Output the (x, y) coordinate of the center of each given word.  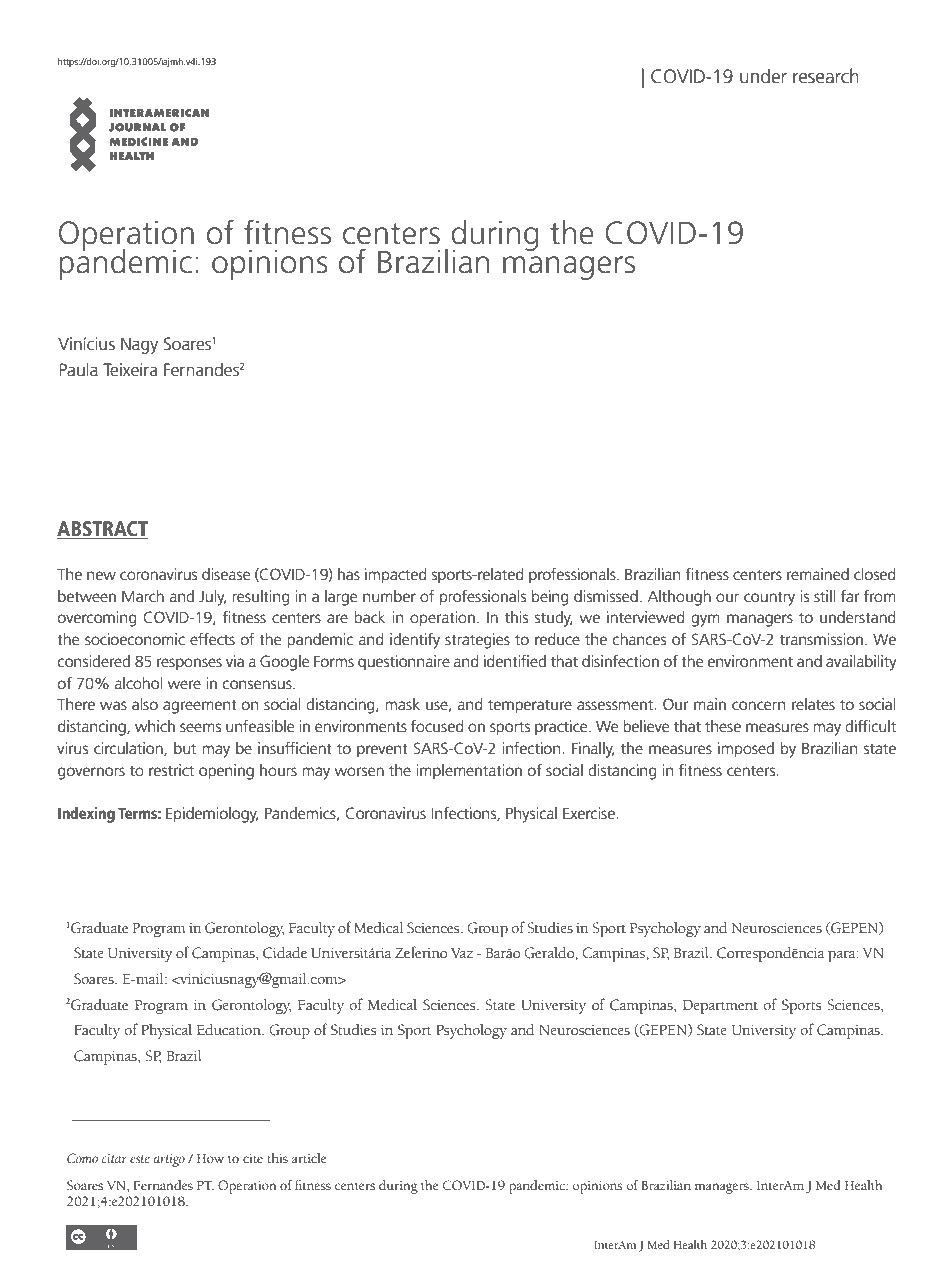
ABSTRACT (103, 530)
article (309, 1158)
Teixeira (130, 370)
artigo (169, 1160)
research (826, 76)
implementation (469, 772)
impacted (395, 576)
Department (720, 1007)
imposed (746, 750)
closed (874, 574)
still (824, 596)
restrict (171, 770)
